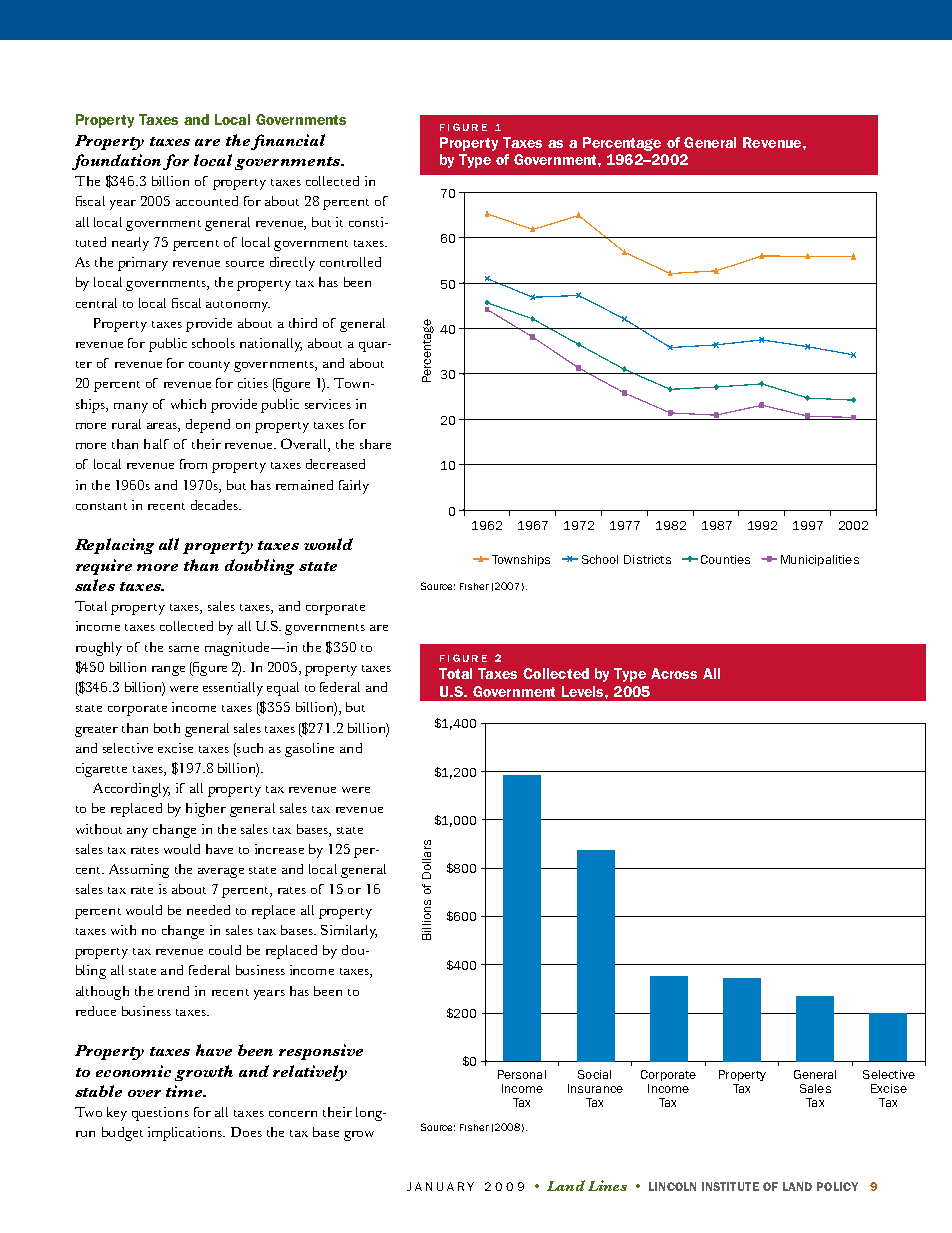 The width and height of the screenshot is (952, 1233). Describe the element at coordinates (595, 1088) in the screenshot. I see `Insurance` at that location.
